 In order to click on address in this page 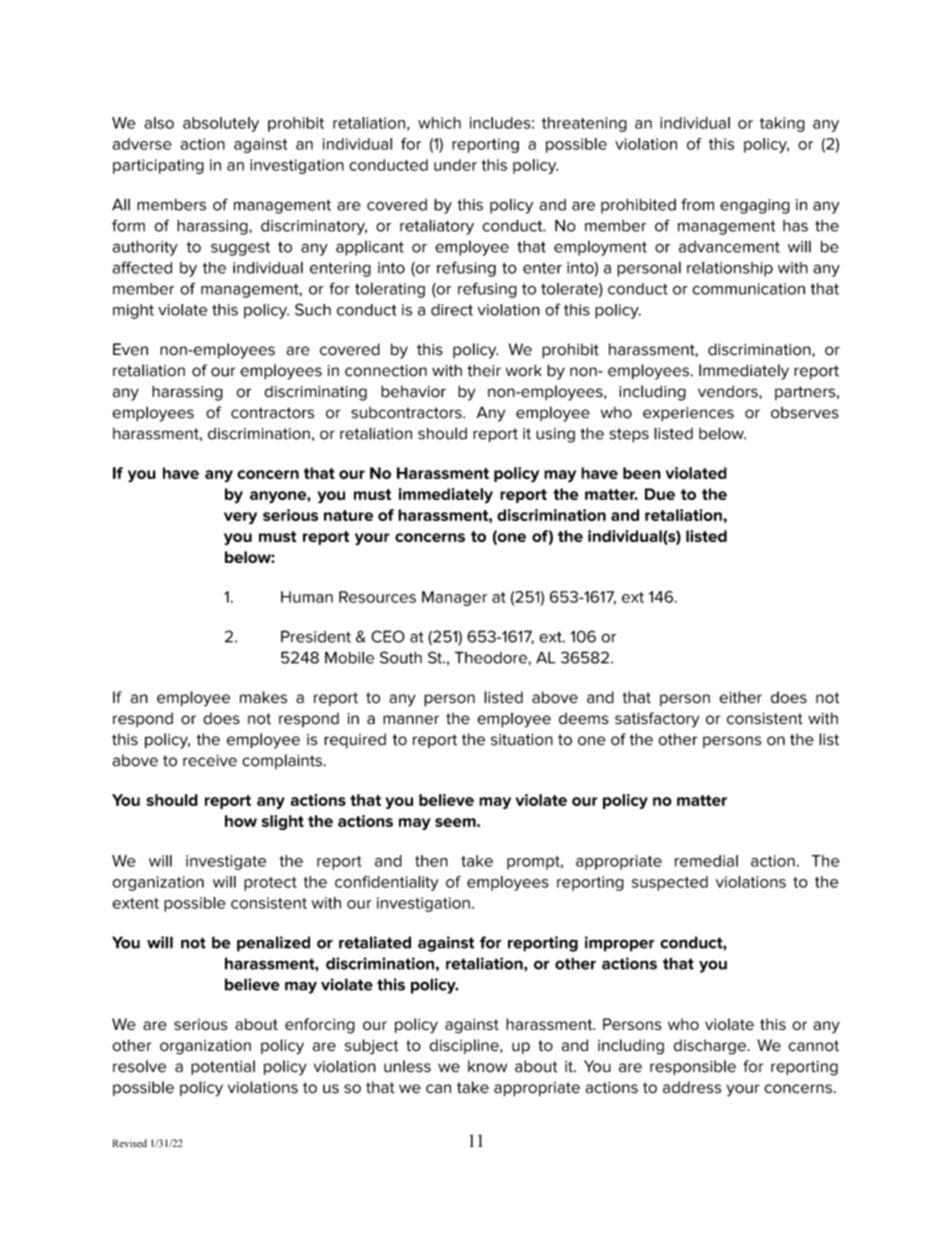, I will do `click(692, 1087)`.
